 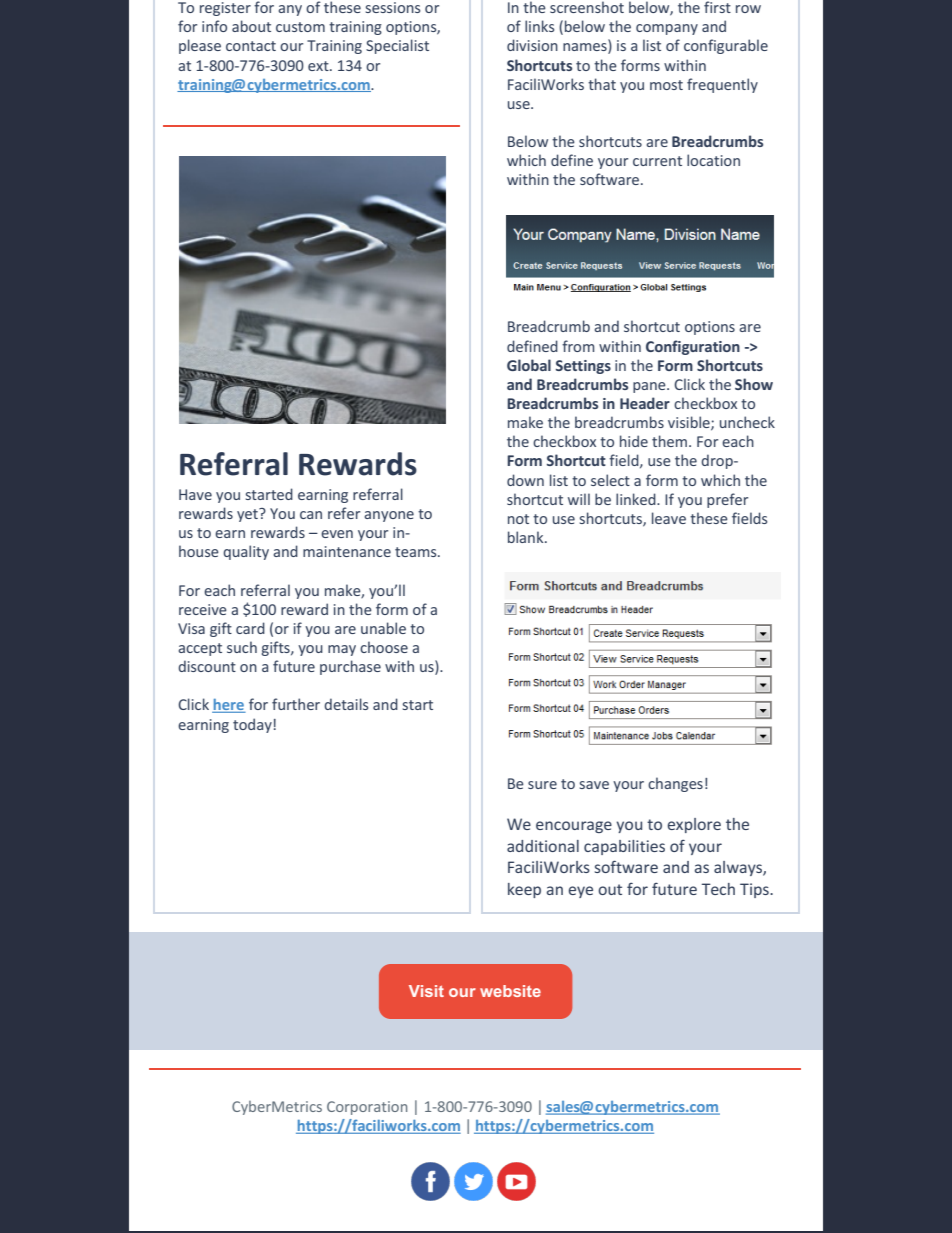 I want to click on division, so click(x=532, y=45).
